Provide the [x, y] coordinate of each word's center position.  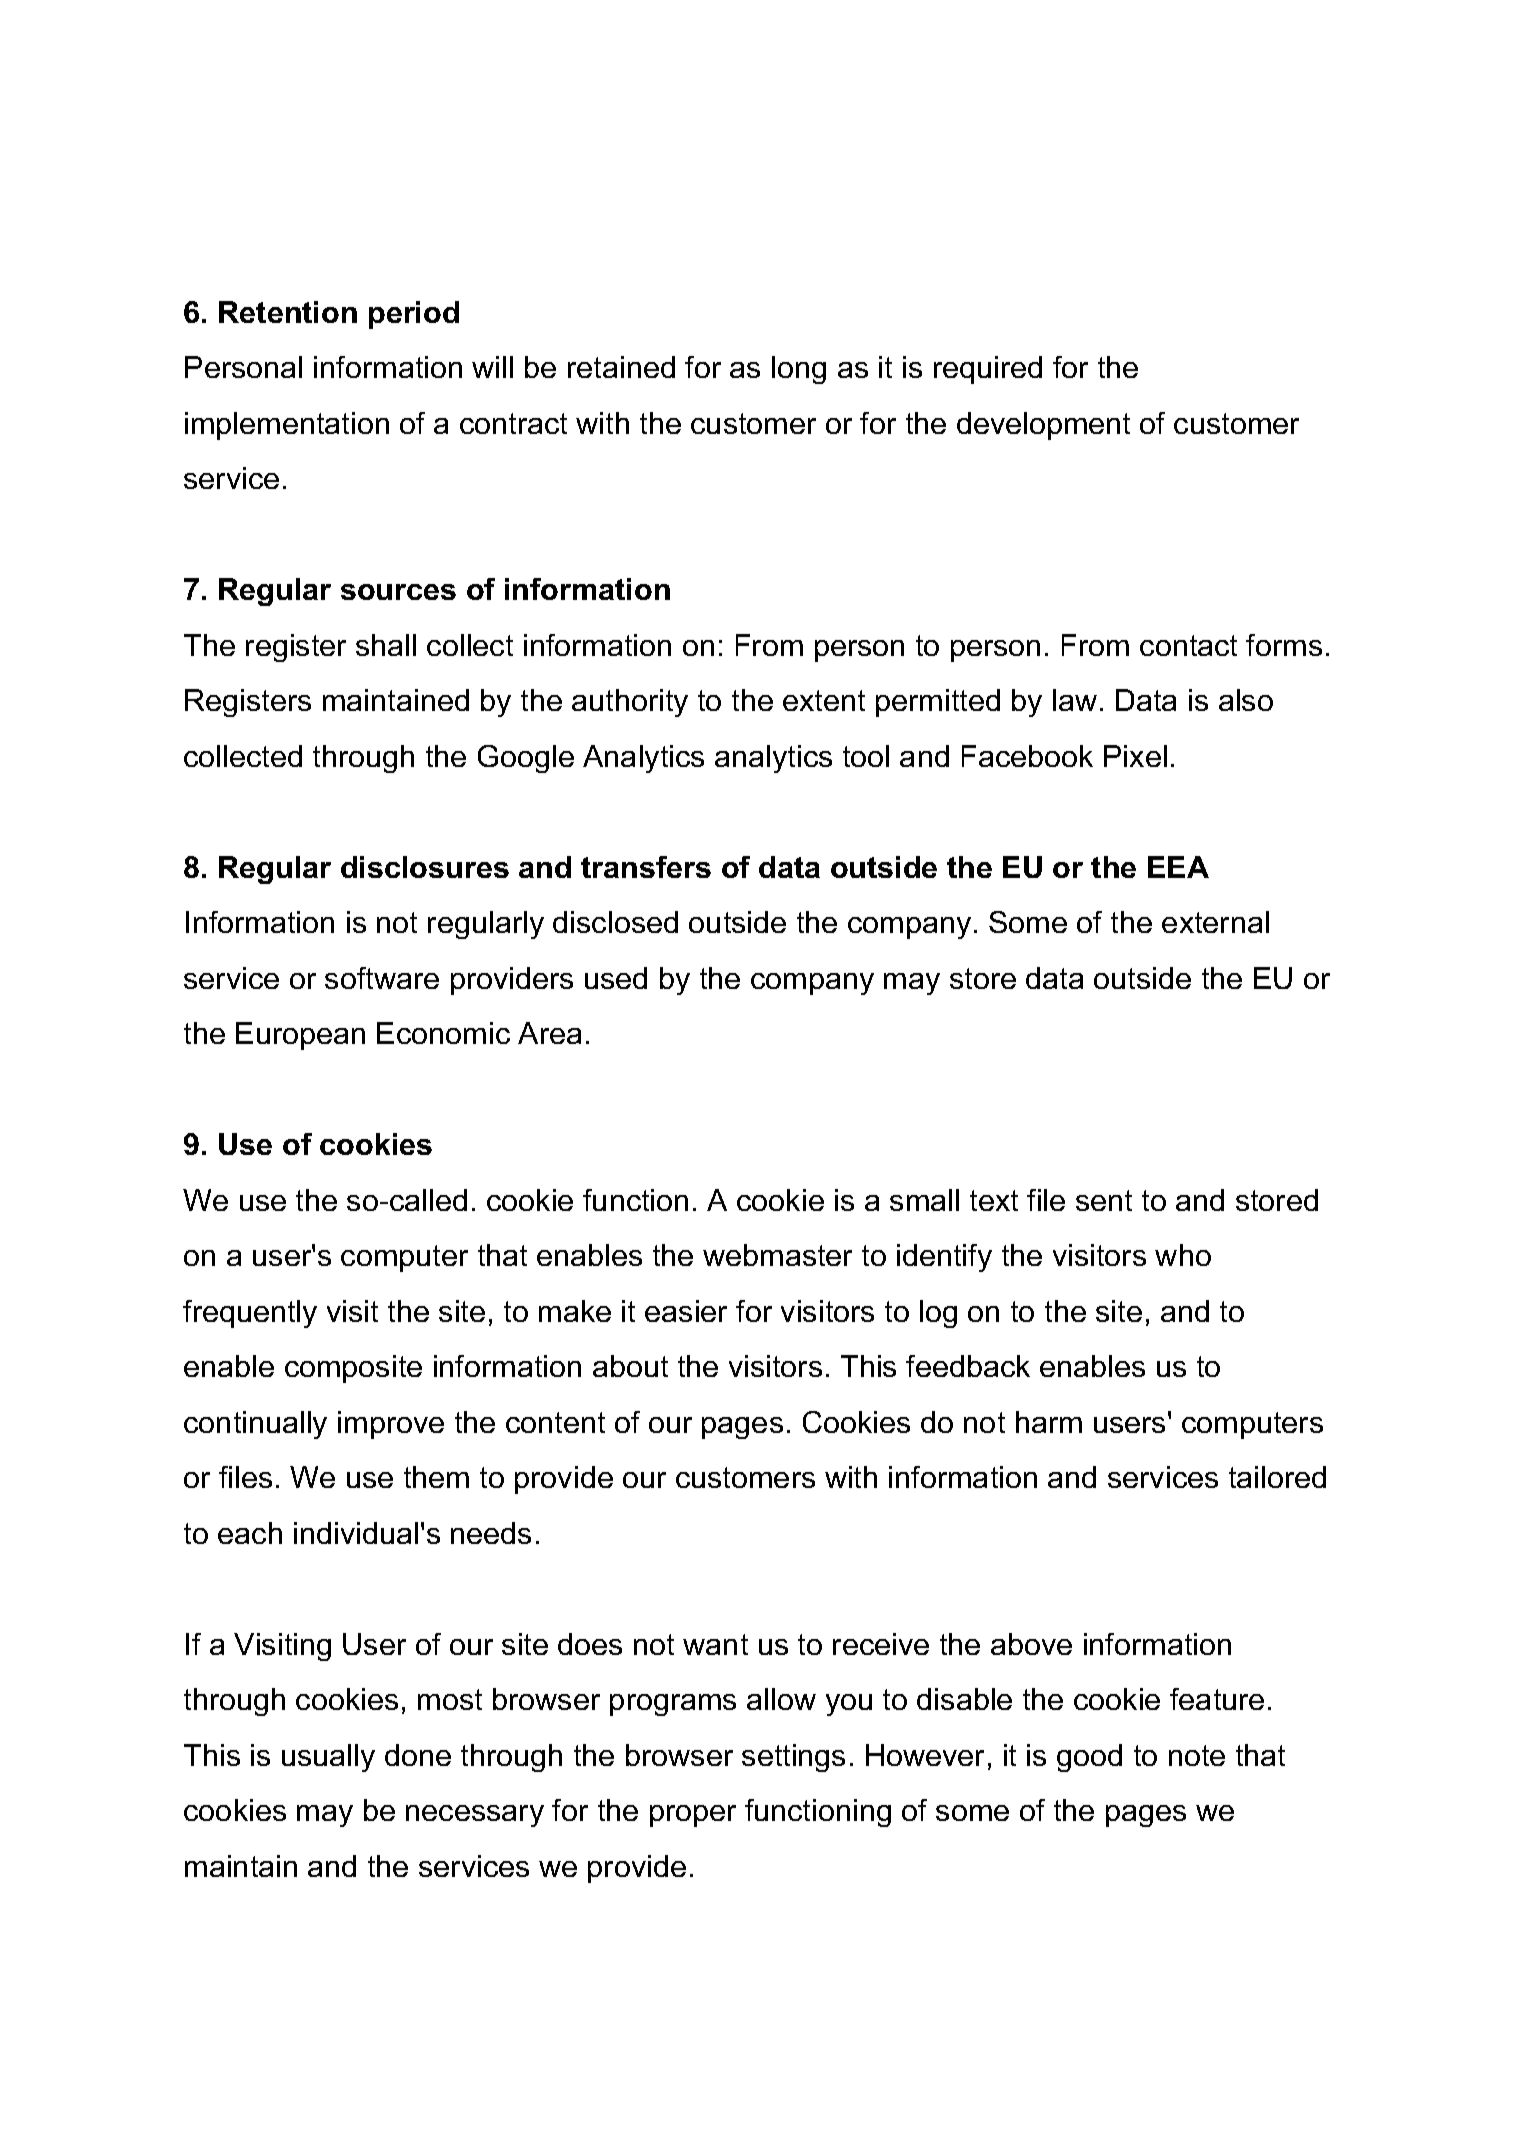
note [1197, 1755]
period [414, 315]
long [799, 370]
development [1043, 426]
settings [793, 1758]
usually [328, 1758]
